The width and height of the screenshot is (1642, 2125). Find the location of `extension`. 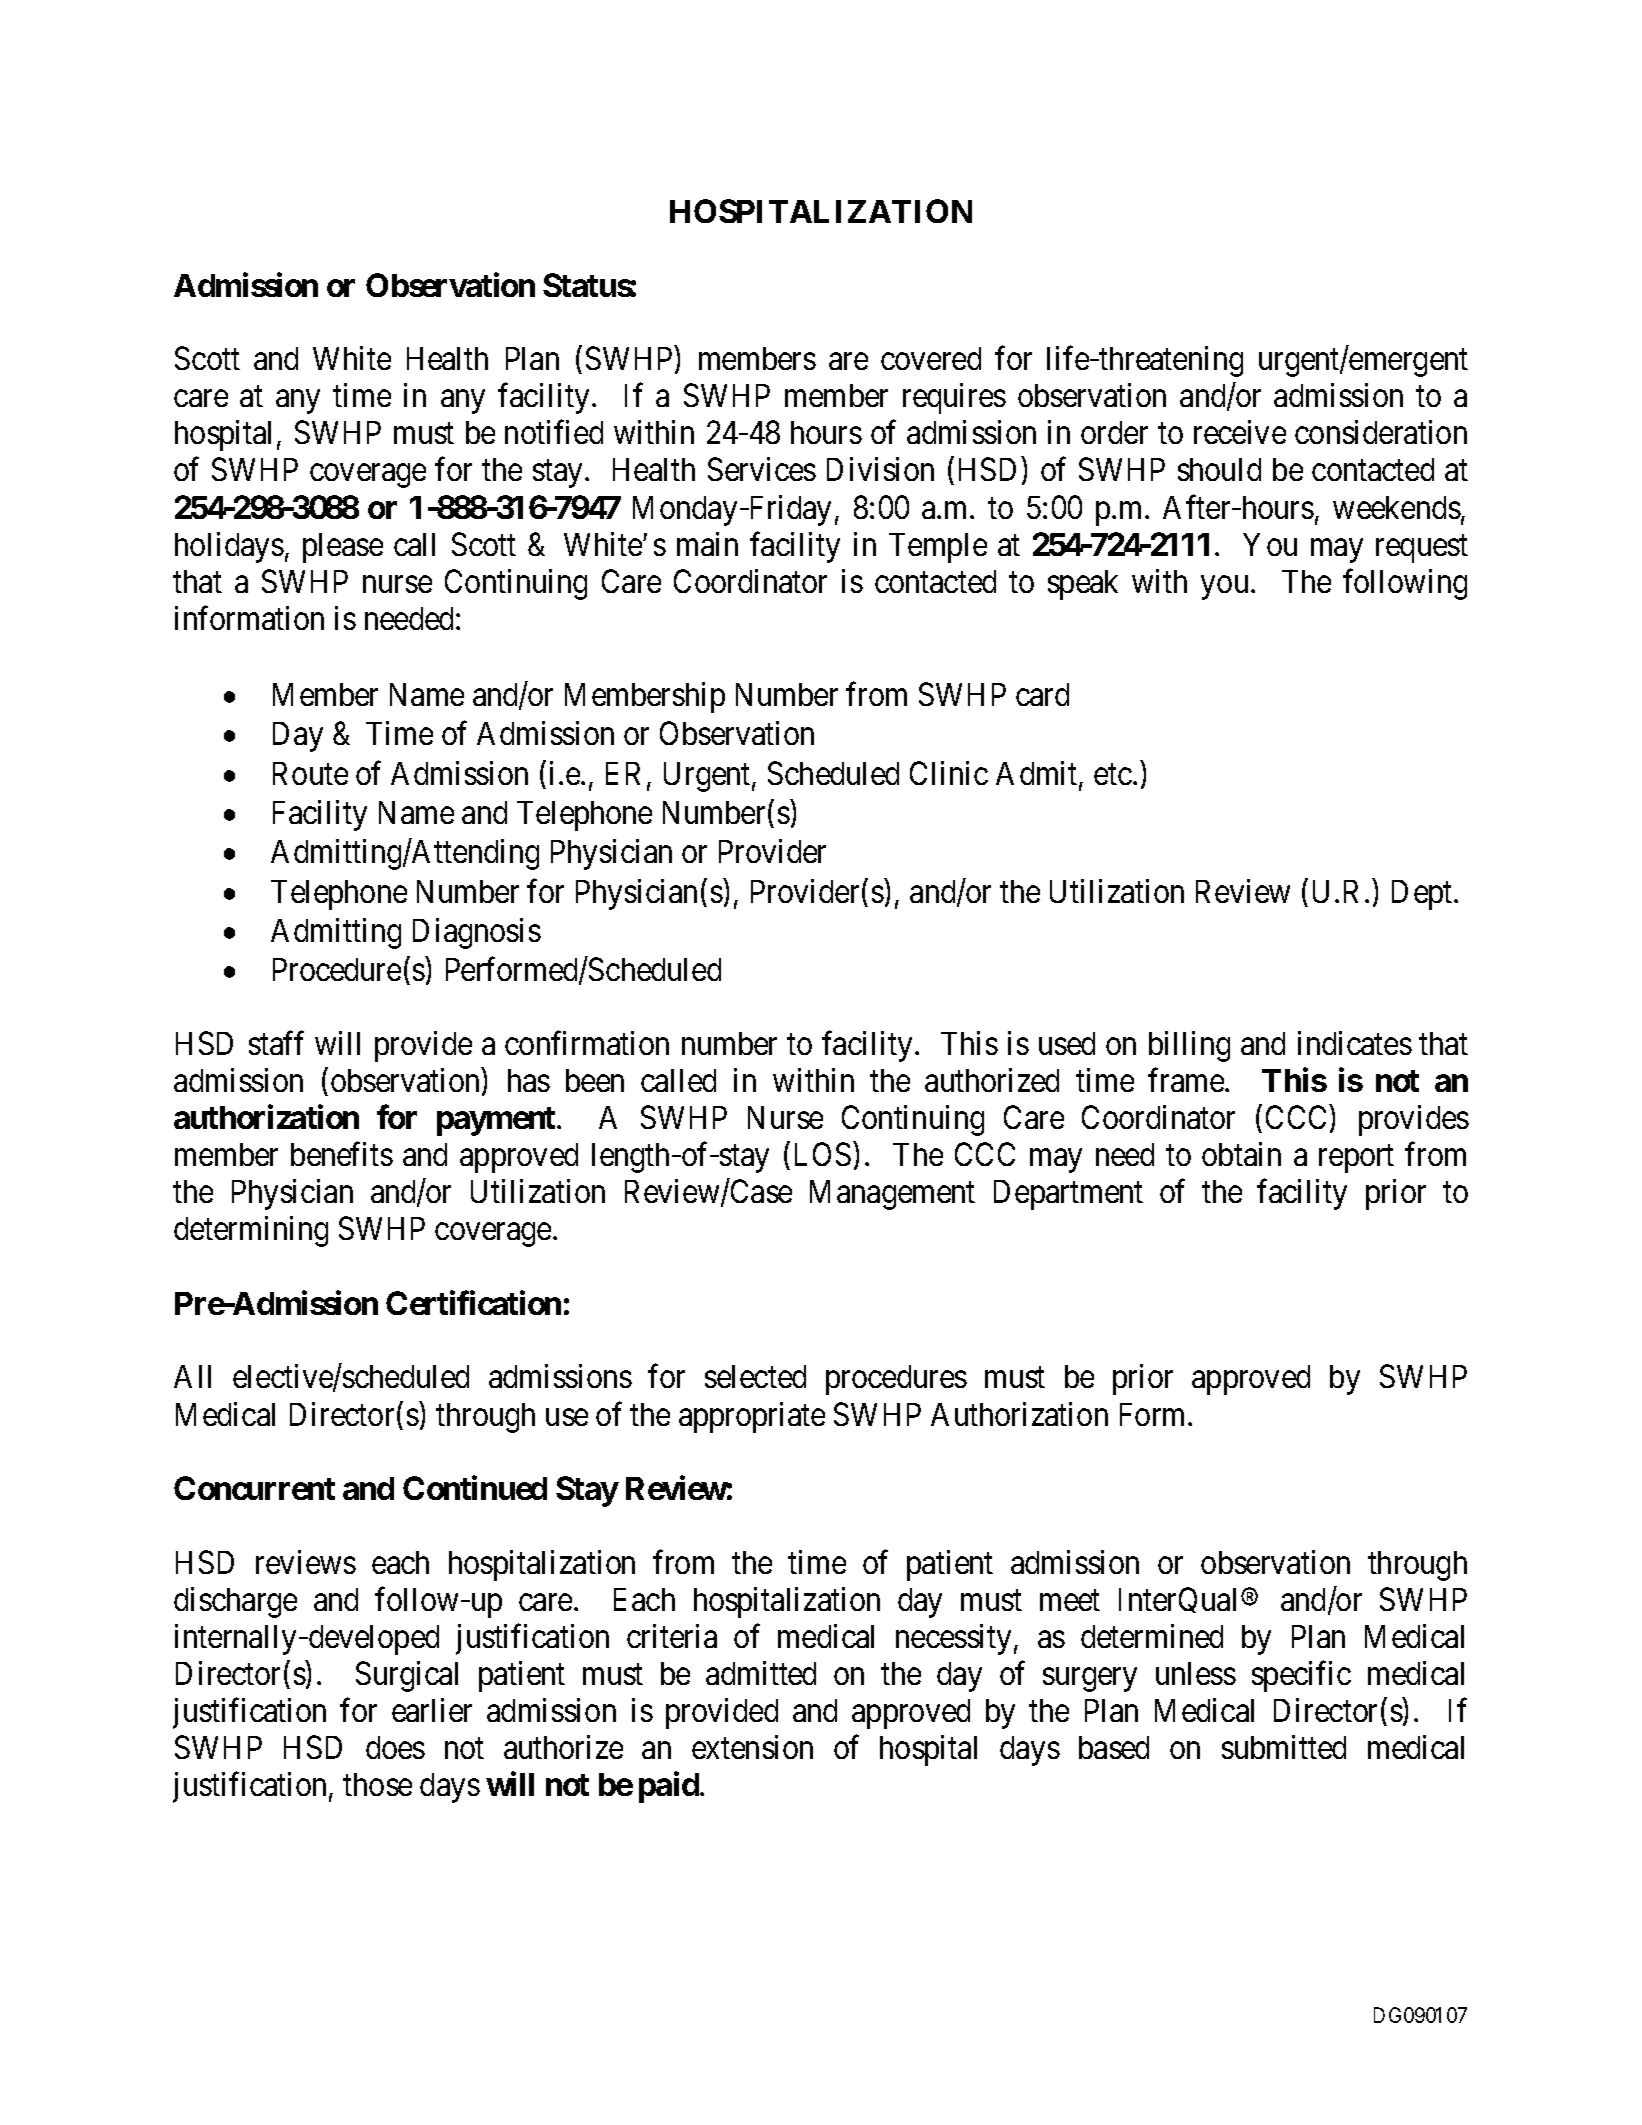

extension is located at coordinates (752, 1747).
